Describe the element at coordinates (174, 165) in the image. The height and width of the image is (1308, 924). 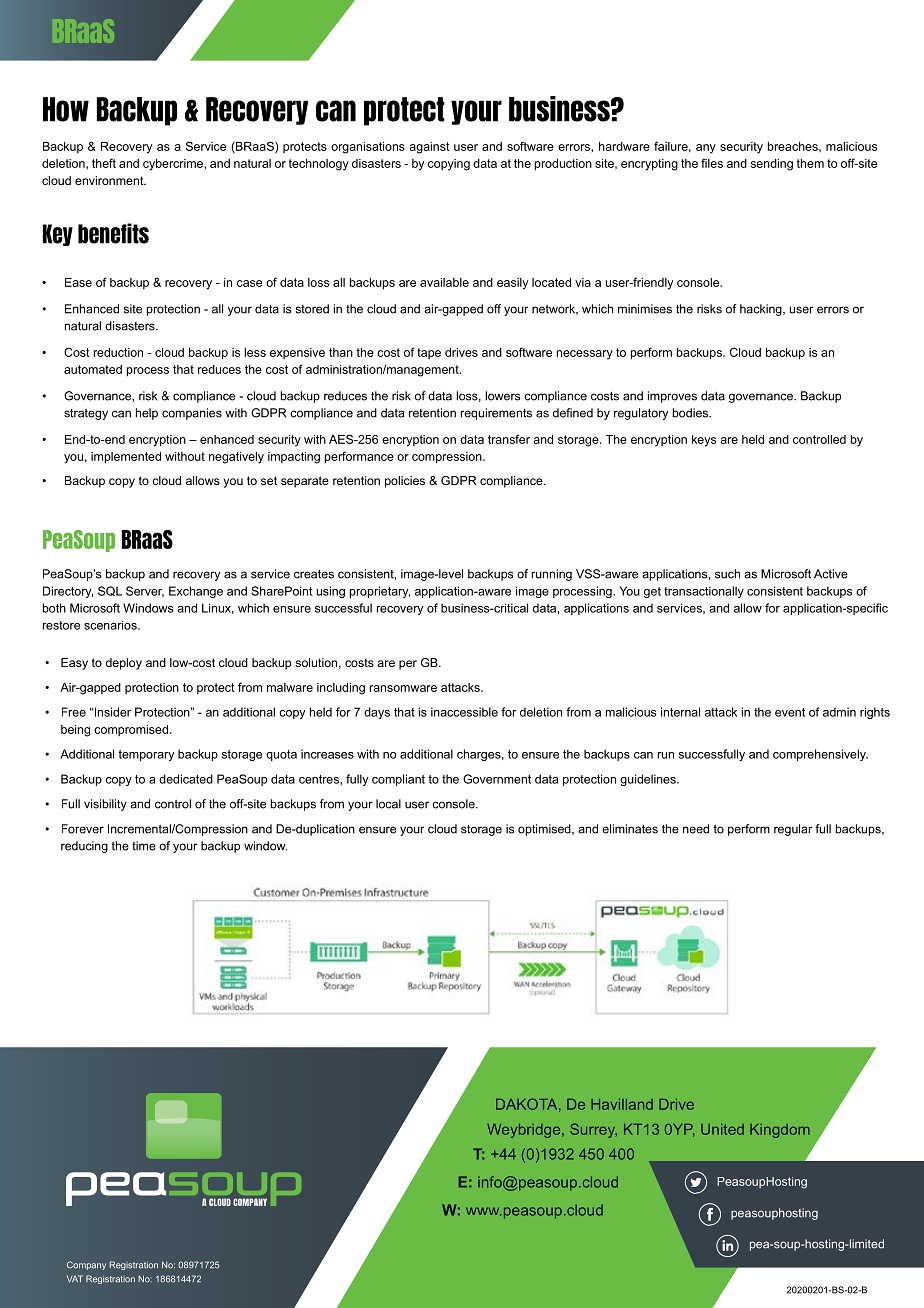
I see `cybercrime` at that location.
